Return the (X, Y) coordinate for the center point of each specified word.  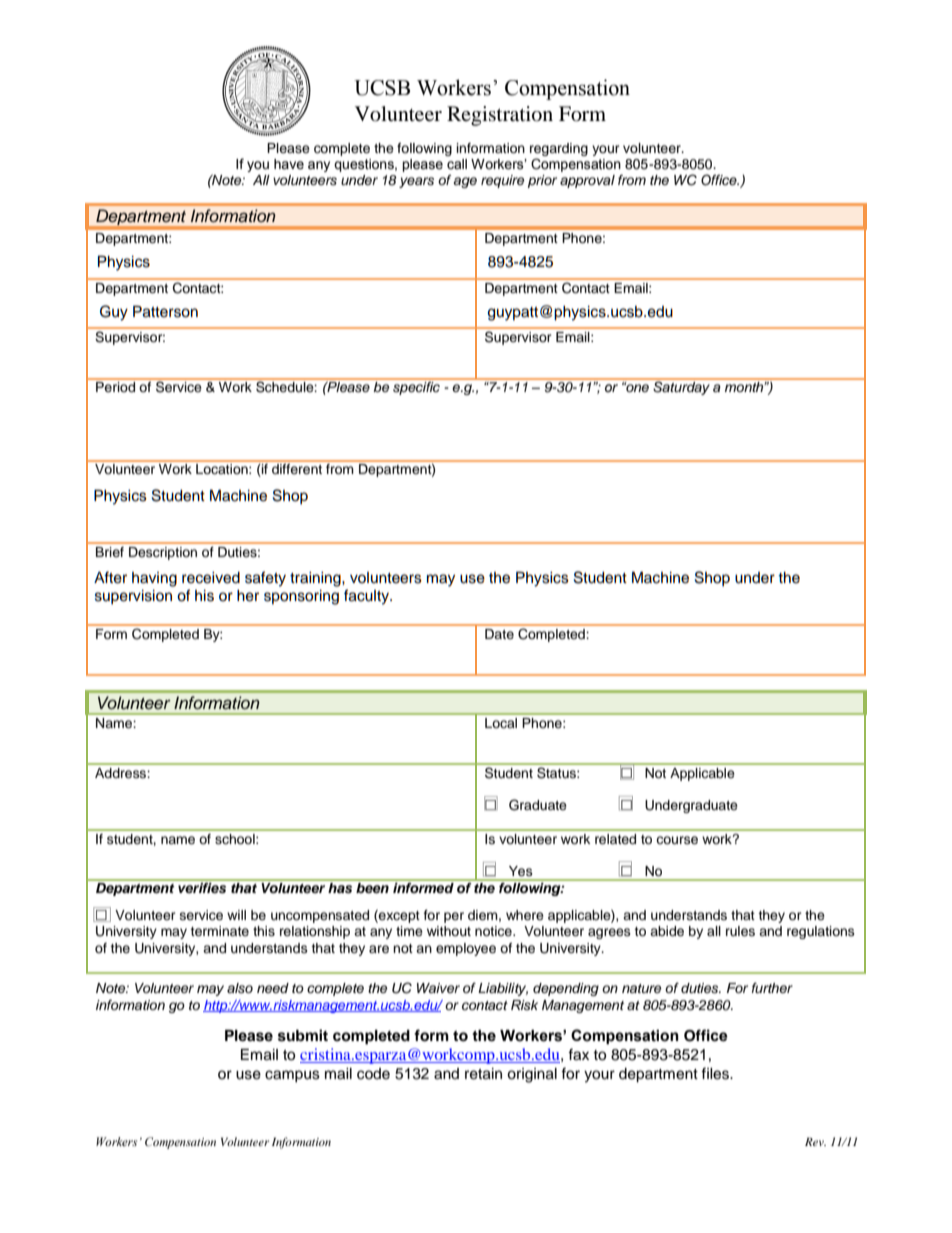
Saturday (681, 387)
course (677, 840)
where (525, 915)
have (289, 164)
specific (417, 387)
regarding (559, 151)
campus (292, 1076)
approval (587, 181)
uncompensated (320, 916)
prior (542, 181)
